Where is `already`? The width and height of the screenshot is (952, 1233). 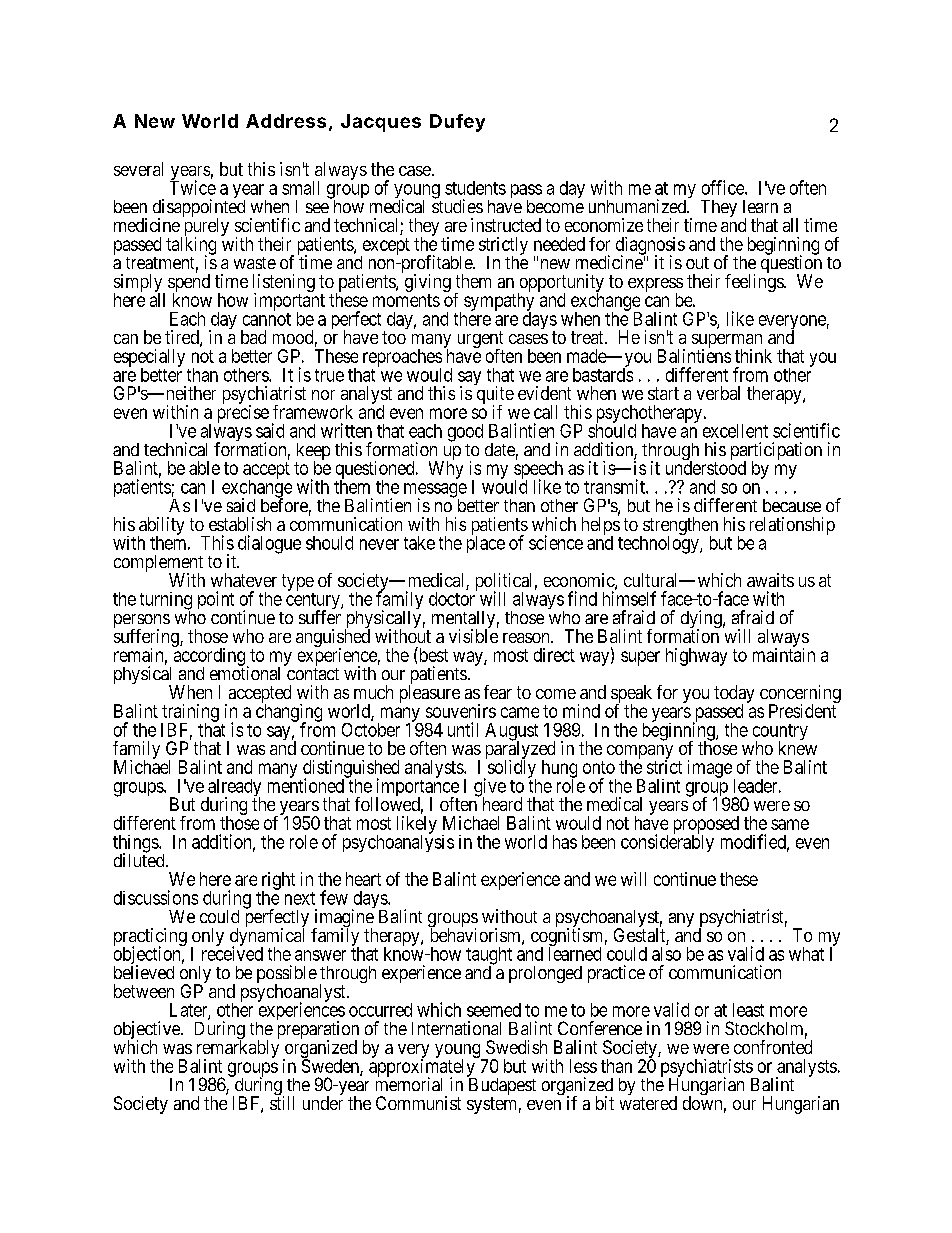 already is located at coordinates (234, 789).
